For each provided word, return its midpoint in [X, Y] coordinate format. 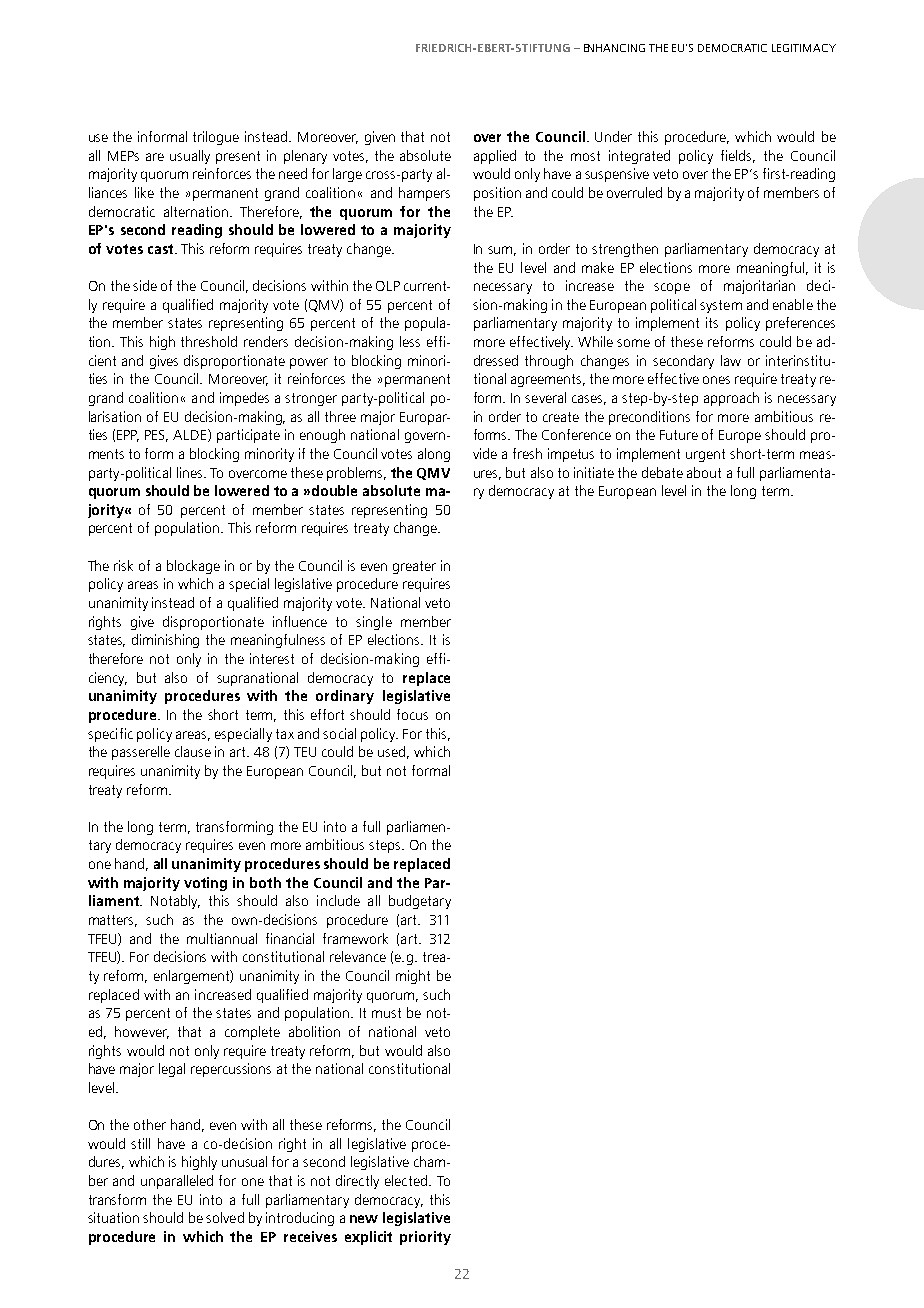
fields [738, 156]
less [410, 341]
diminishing [165, 641]
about [704, 472]
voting [205, 884]
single [374, 623]
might [413, 977]
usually [190, 157]
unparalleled [177, 1182]
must [386, 1013]
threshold [209, 341]
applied [495, 157]
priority [425, 1238]
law [731, 360]
